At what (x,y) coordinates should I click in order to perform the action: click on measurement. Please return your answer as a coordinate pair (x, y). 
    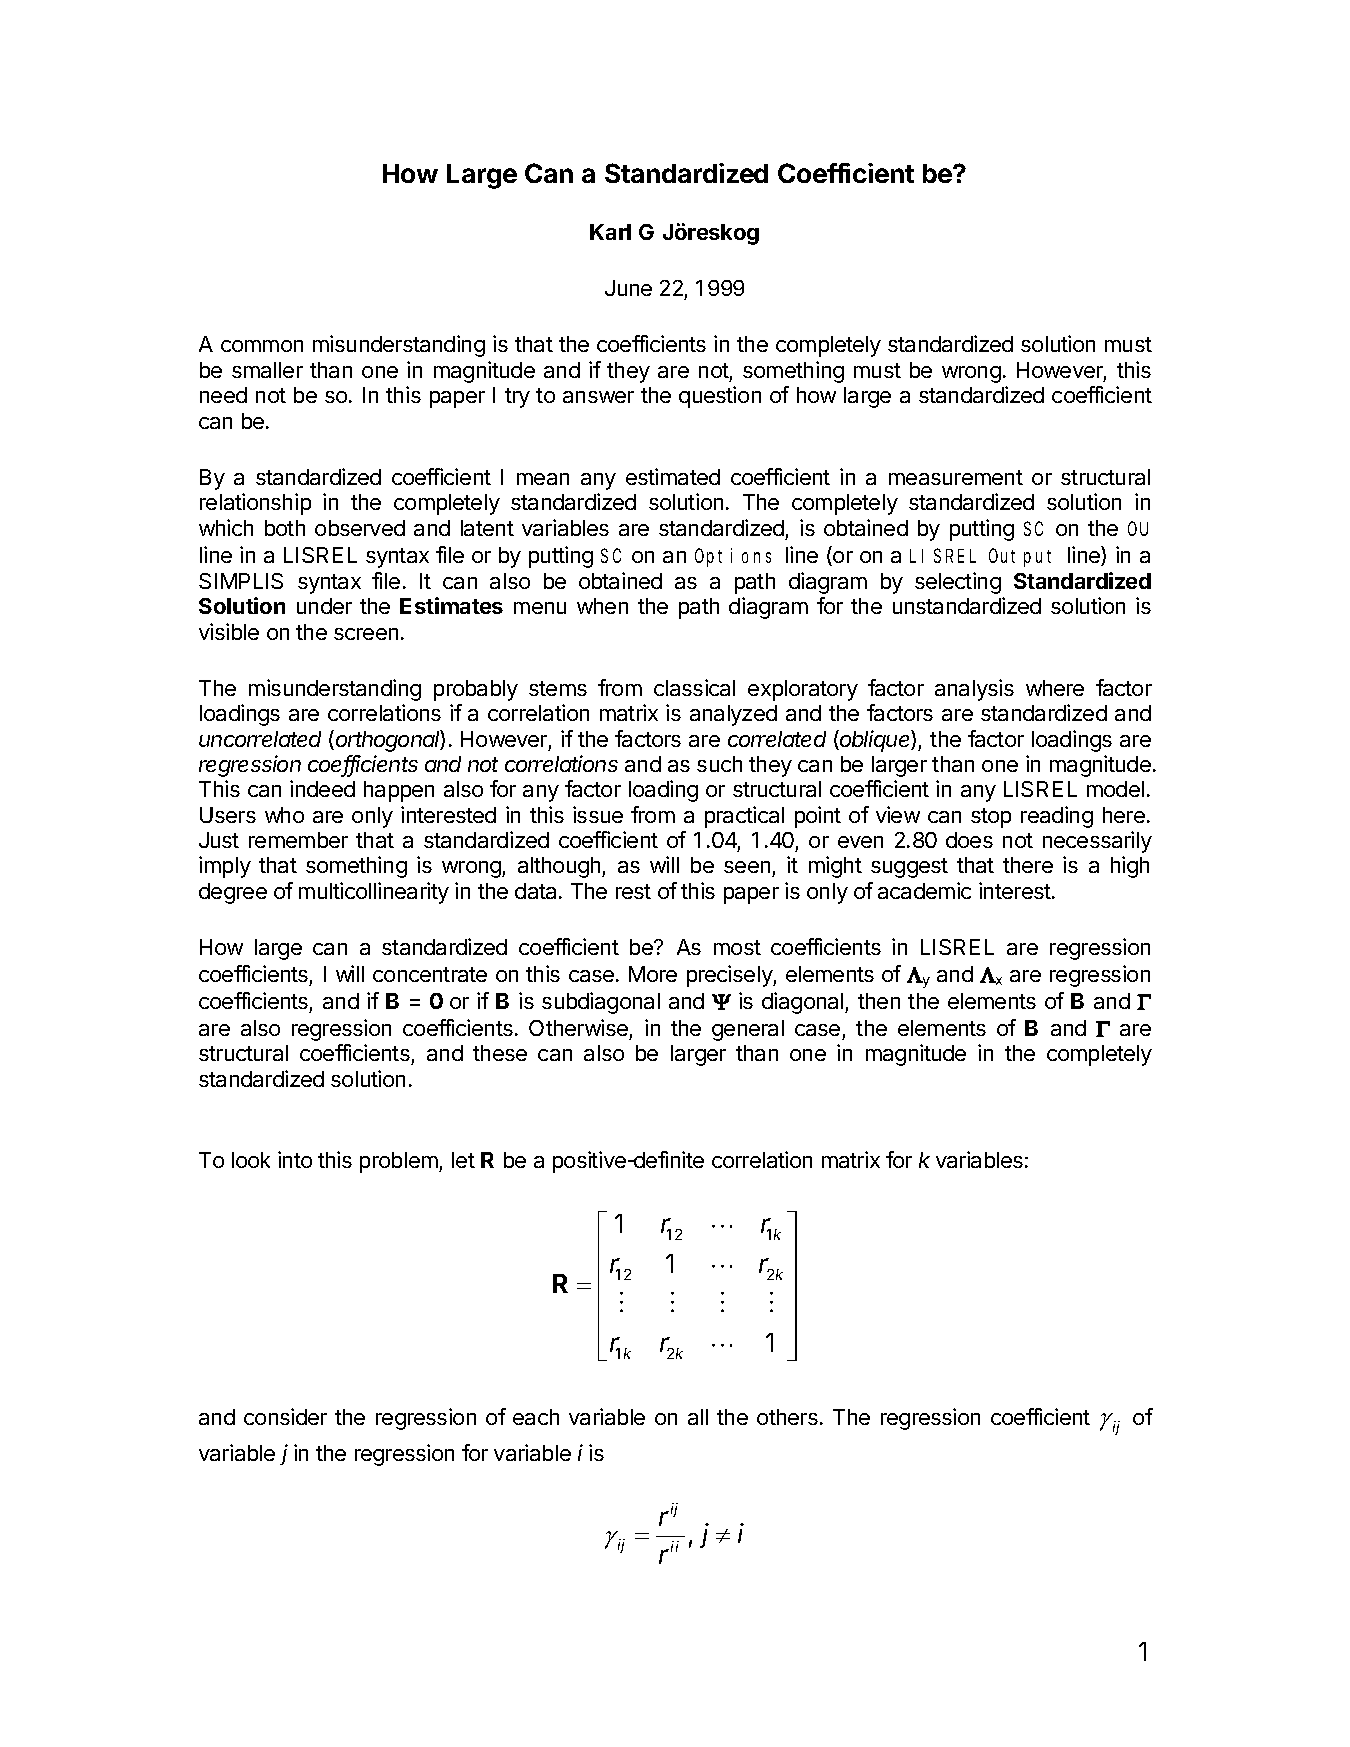
    Looking at the image, I should click on (956, 477).
